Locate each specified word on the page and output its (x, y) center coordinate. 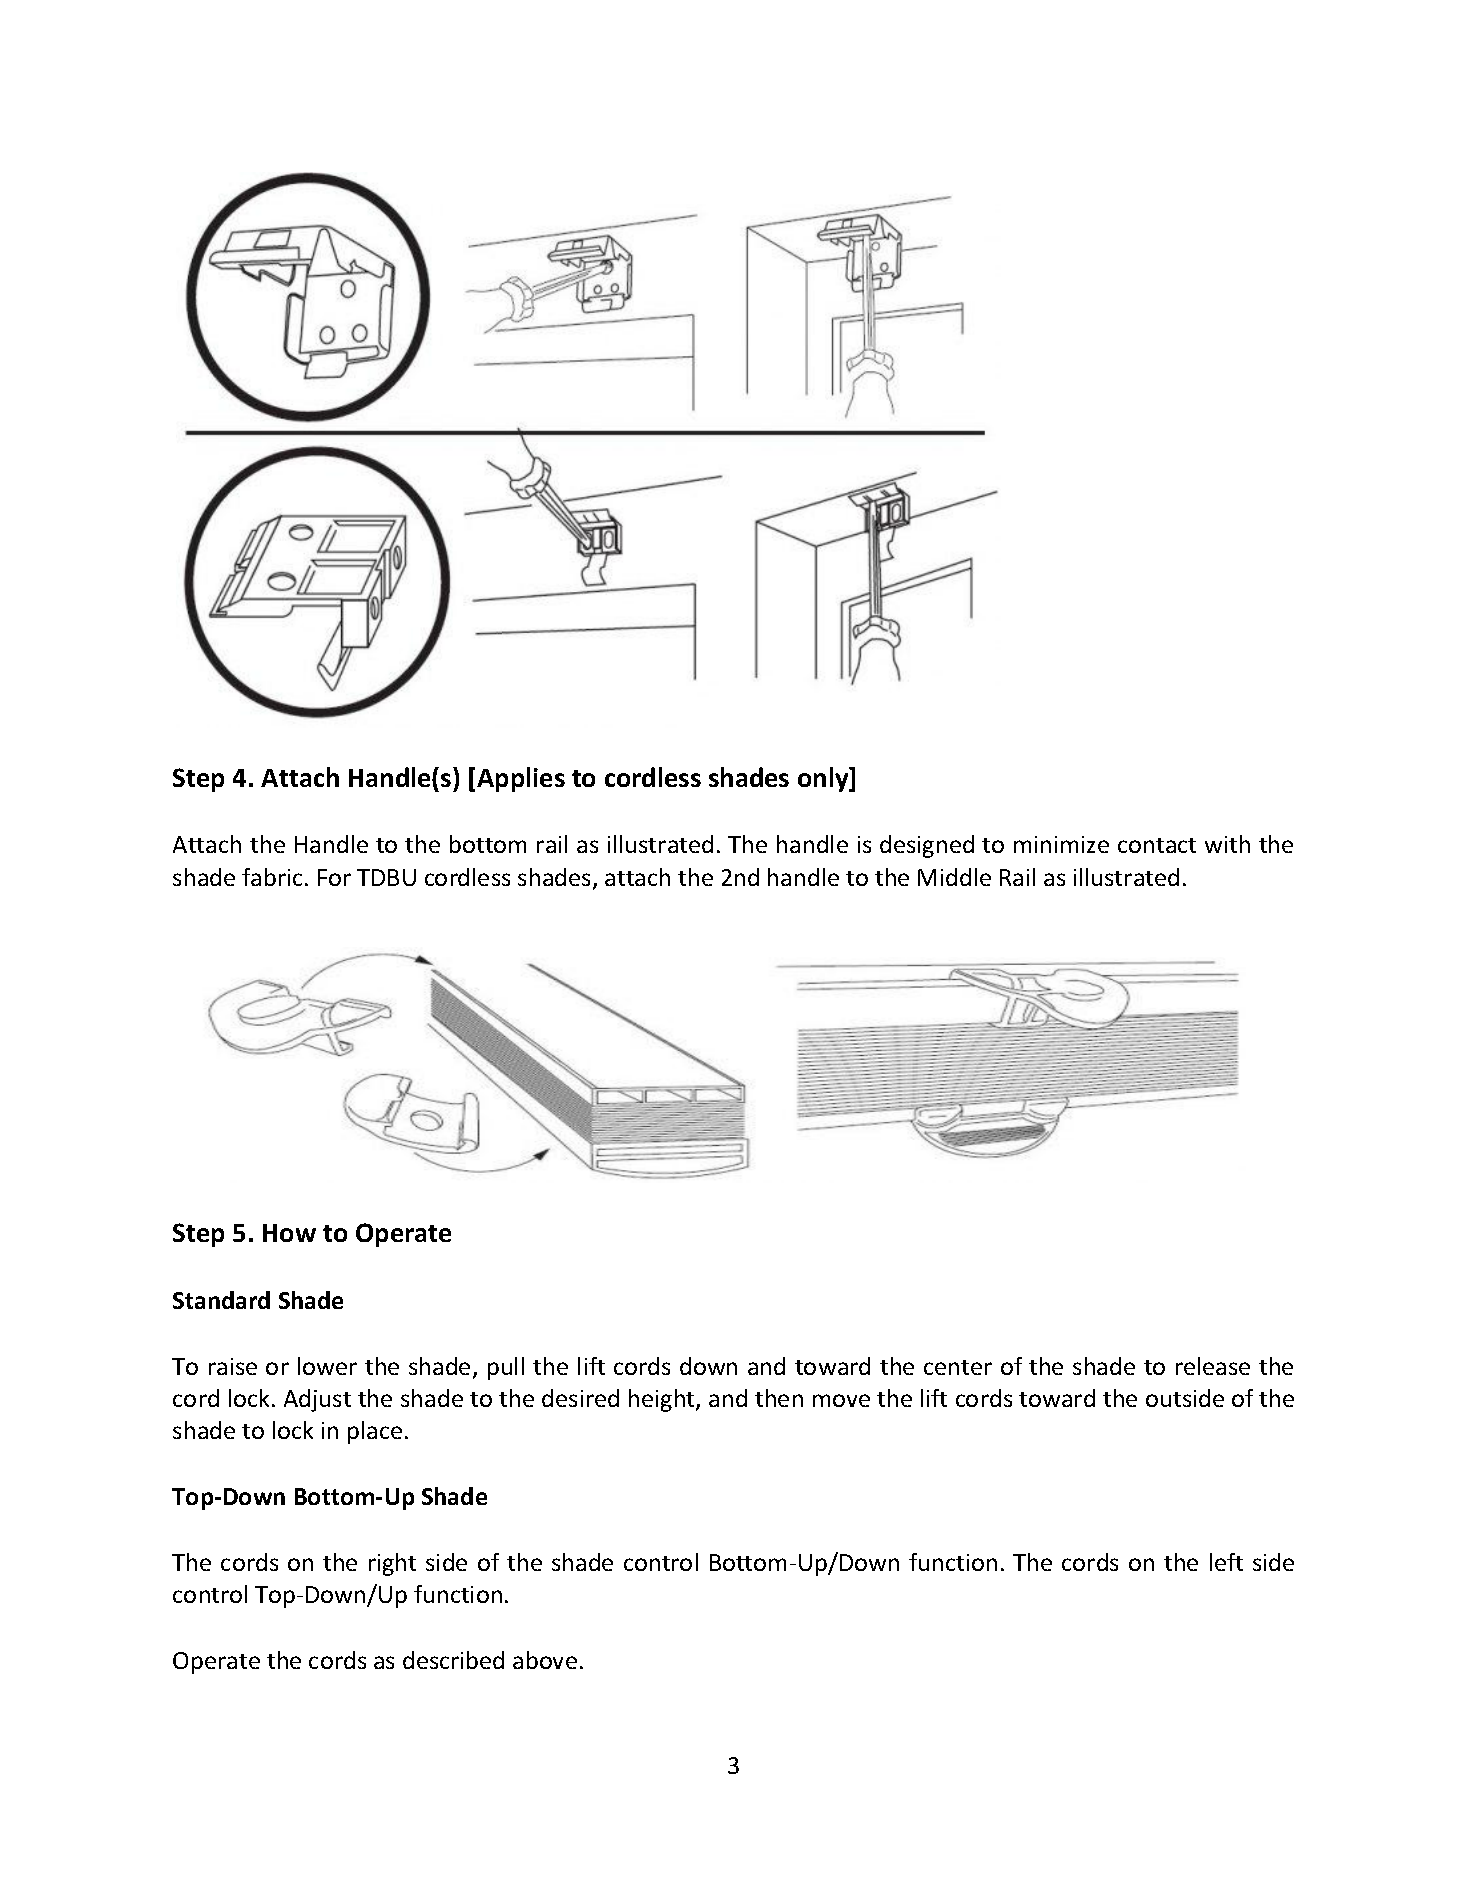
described (453, 1660)
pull (506, 1368)
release (1213, 1366)
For (334, 877)
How (289, 1233)
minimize (1061, 844)
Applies (521, 779)
